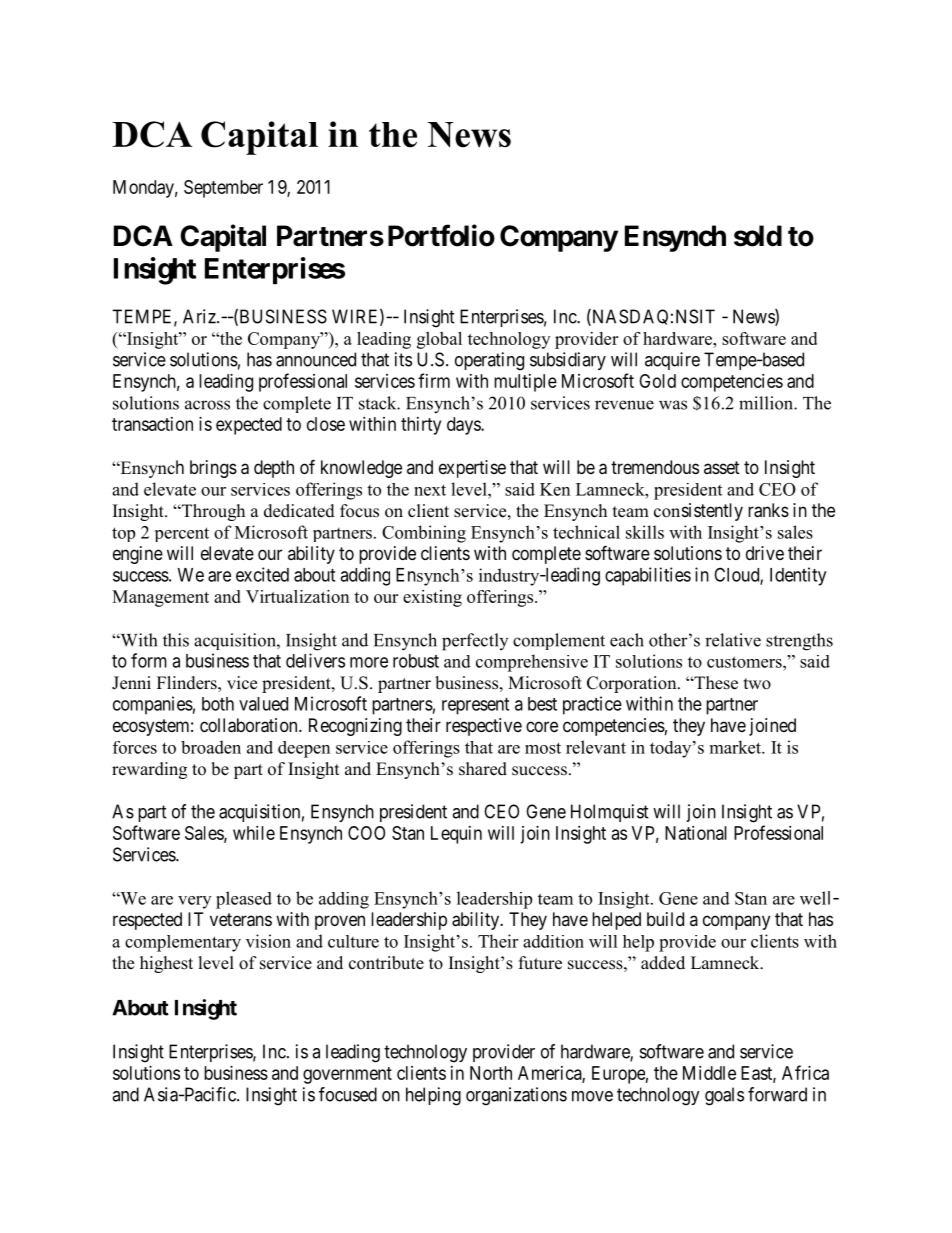 This screenshot has height=1233, width=952. Describe the element at coordinates (176, 640) in the screenshot. I see `this` at that location.
